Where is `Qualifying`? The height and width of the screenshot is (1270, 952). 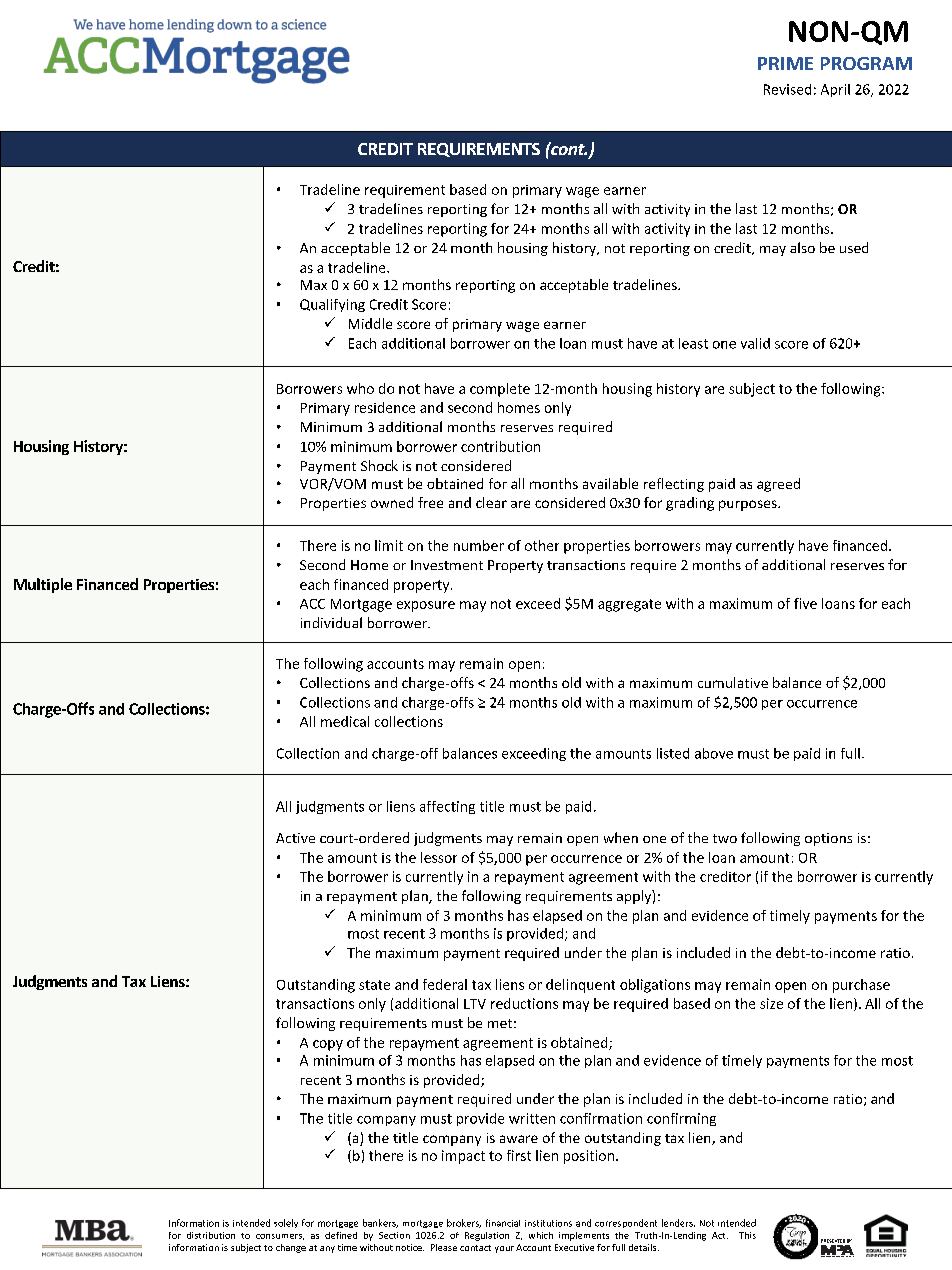
Qualifying is located at coordinates (332, 305).
